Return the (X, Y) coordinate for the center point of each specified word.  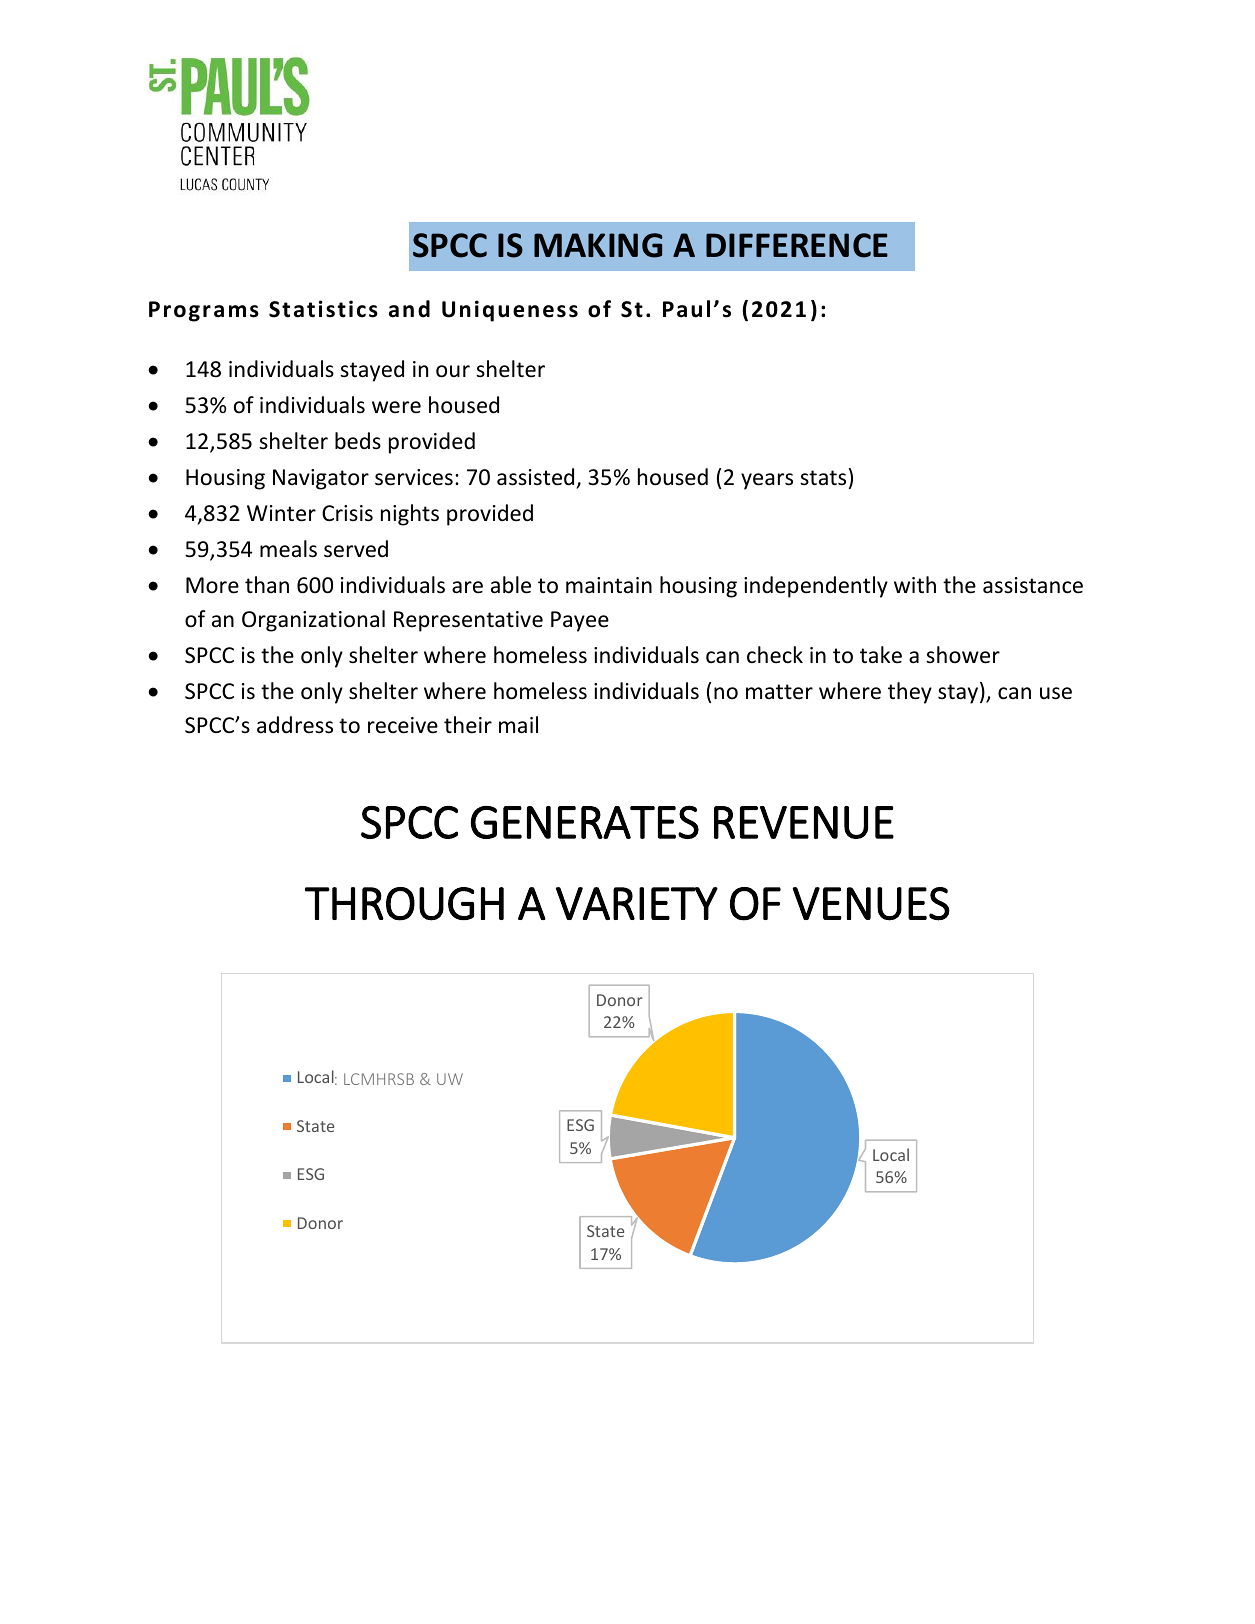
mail (518, 725)
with (915, 584)
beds (358, 441)
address (295, 725)
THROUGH (404, 904)
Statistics (323, 309)
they (910, 693)
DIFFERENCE (797, 245)
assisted (535, 477)
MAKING (598, 245)
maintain (609, 585)
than (267, 584)
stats (823, 478)
